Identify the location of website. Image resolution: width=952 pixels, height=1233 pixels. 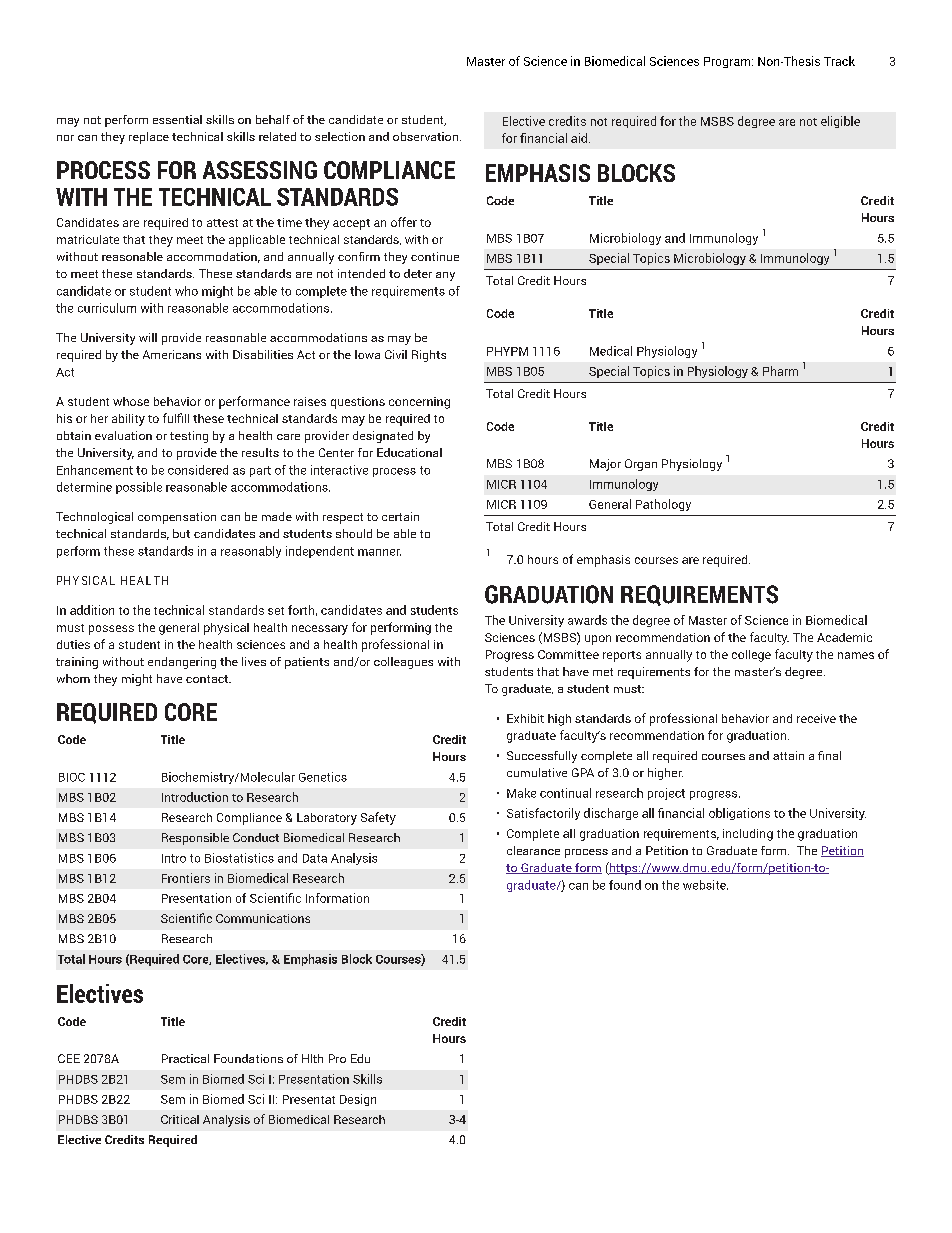
(705, 885).
